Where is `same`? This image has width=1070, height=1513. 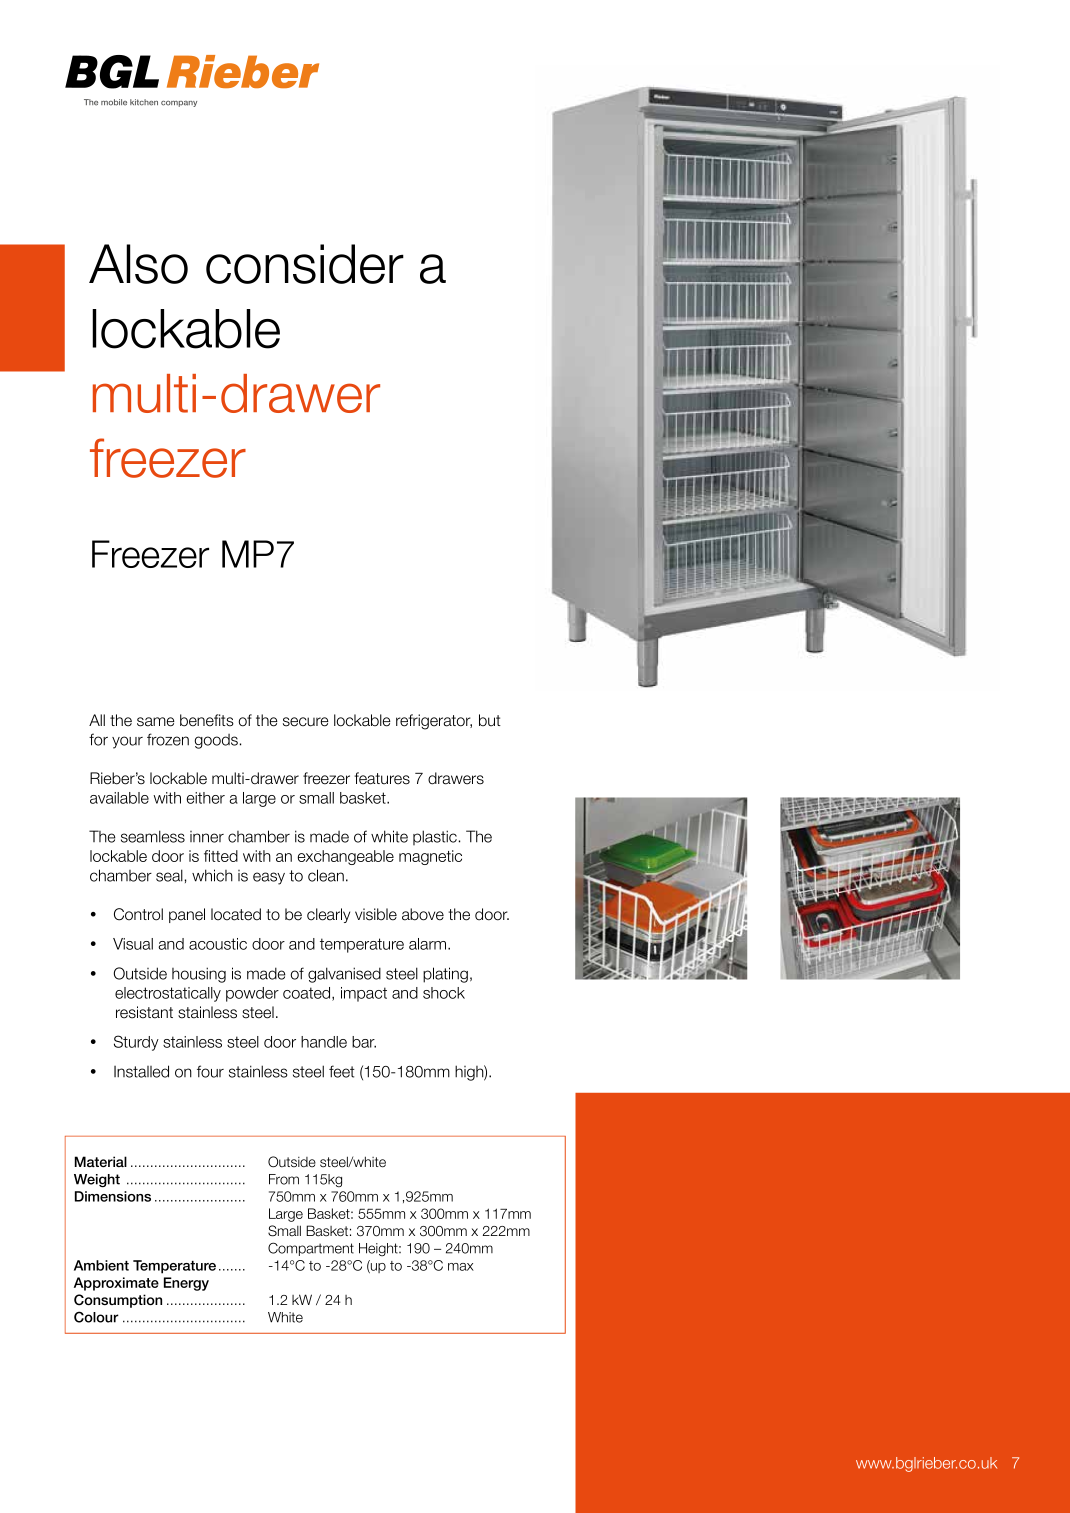
same is located at coordinates (156, 722).
